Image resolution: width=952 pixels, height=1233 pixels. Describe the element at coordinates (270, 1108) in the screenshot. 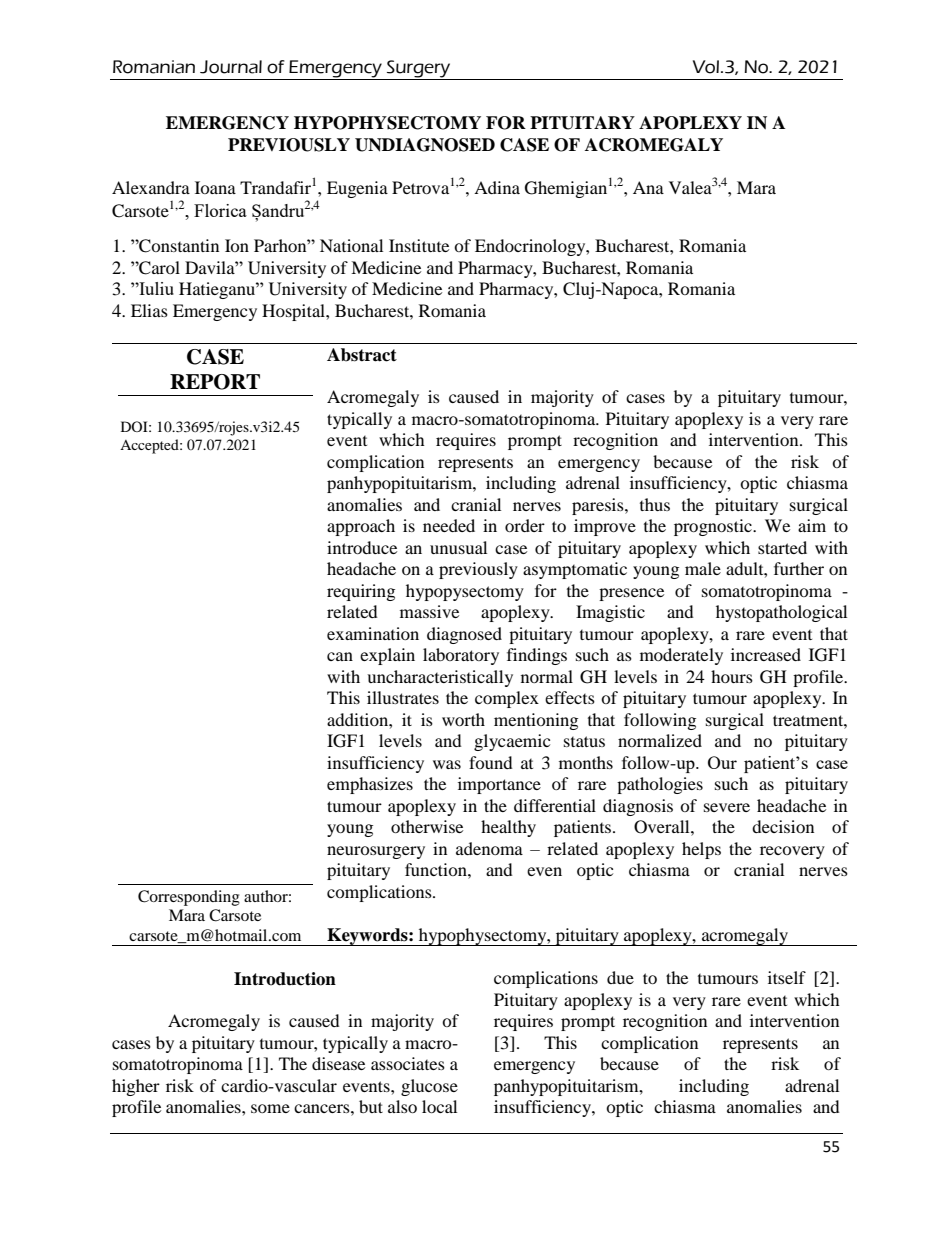

I see `some` at that location.
